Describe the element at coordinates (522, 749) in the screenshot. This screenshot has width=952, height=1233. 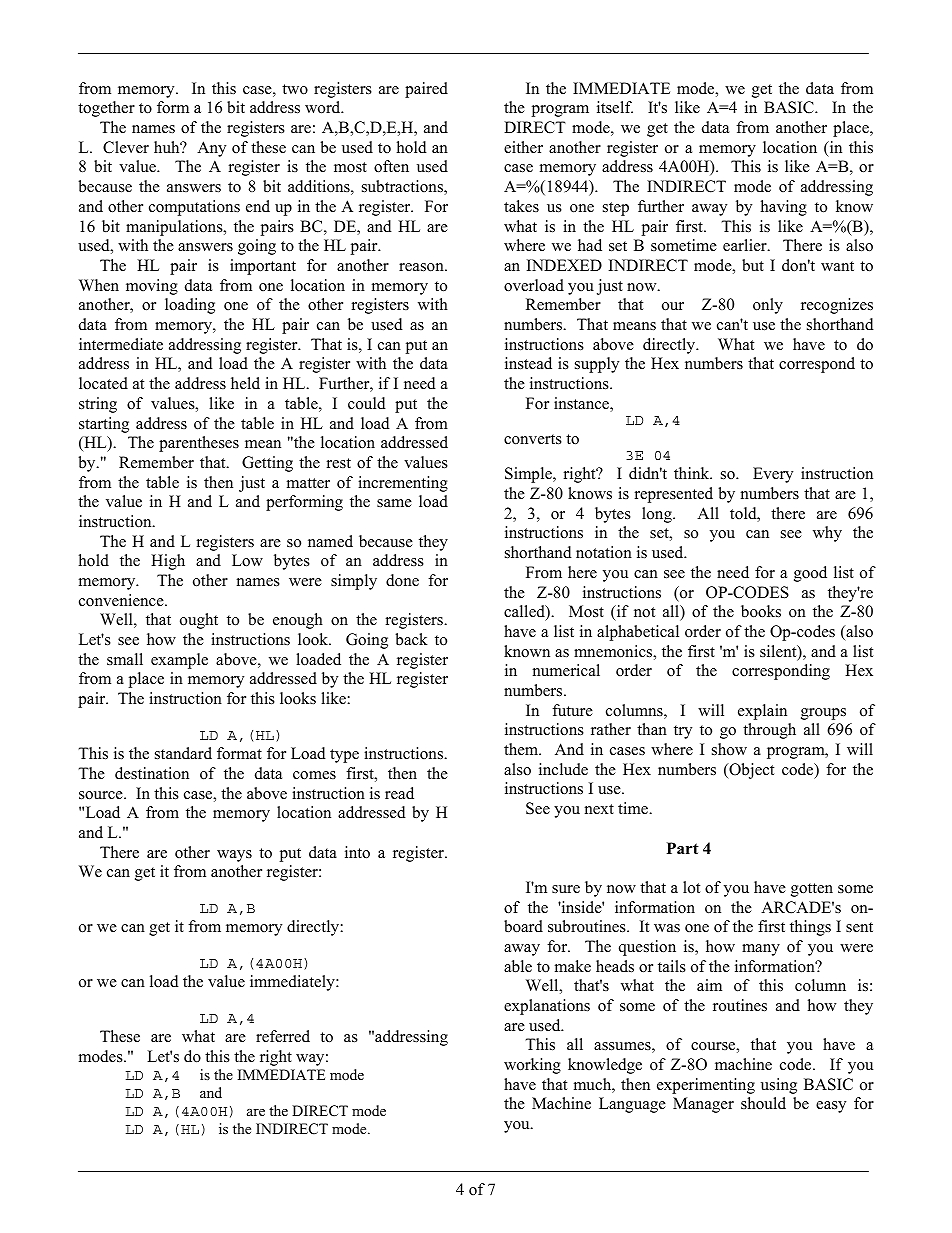
I see `them` at that location.
